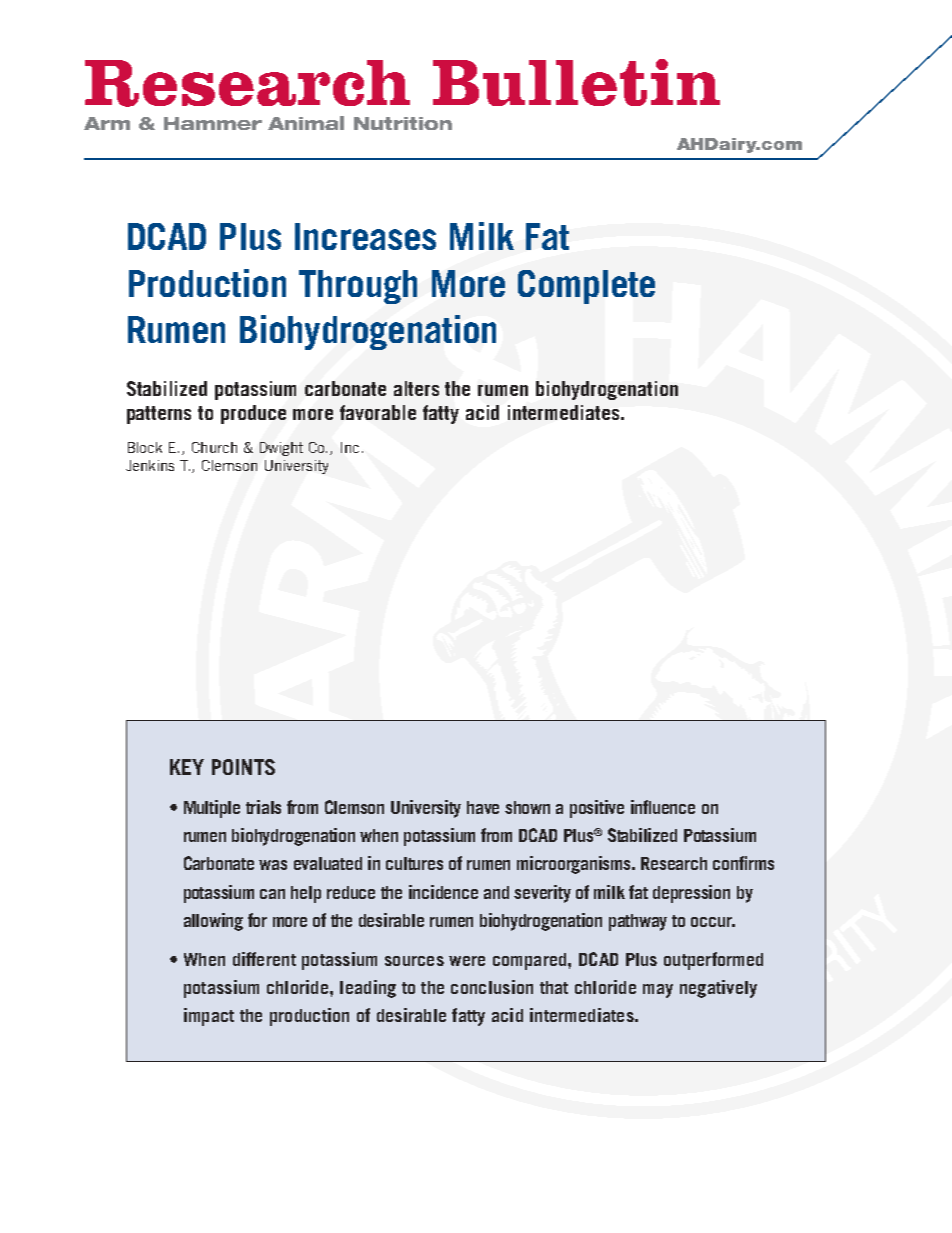  I want to click on Complete, so click(586, 287).
